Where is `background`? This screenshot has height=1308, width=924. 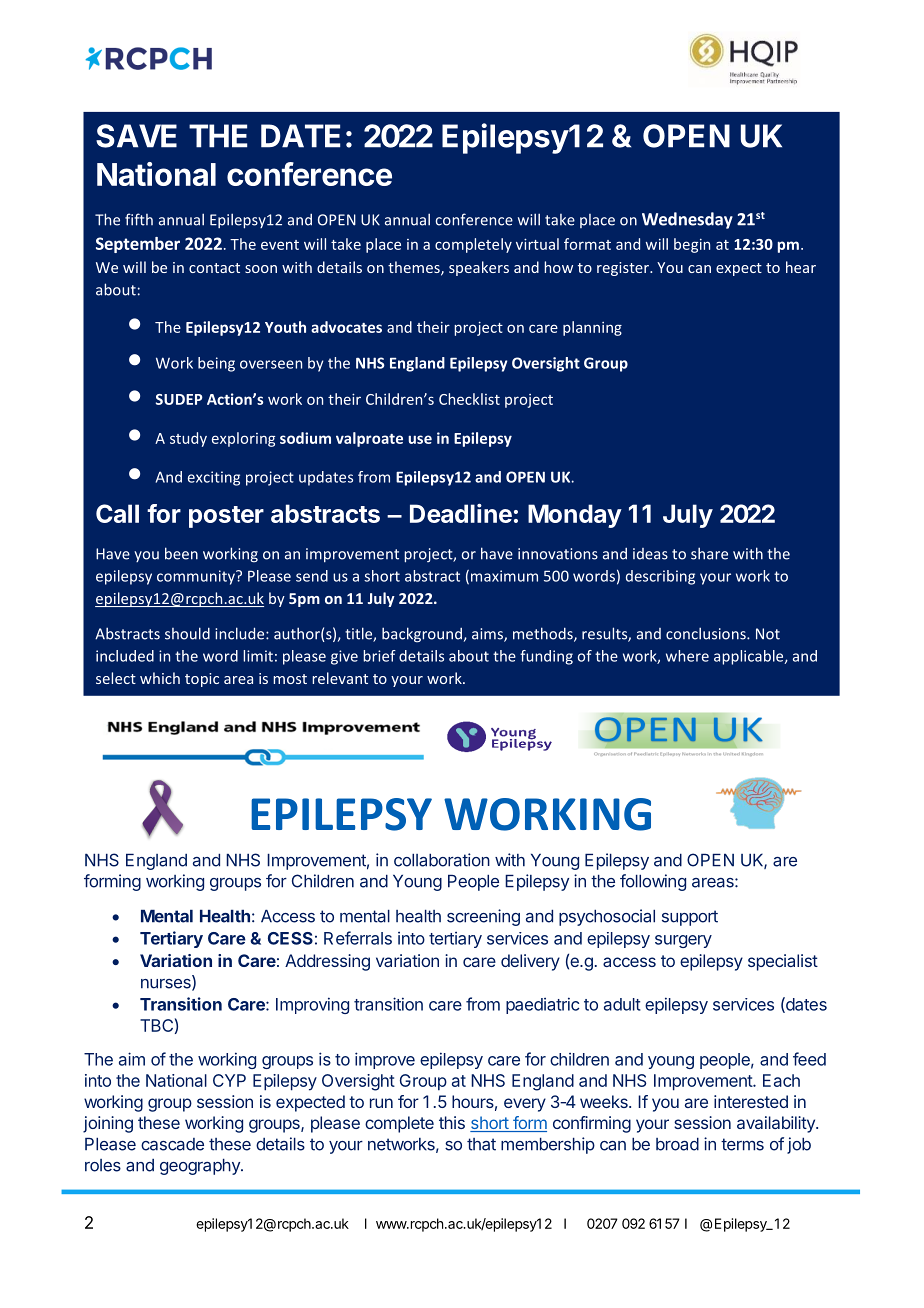
background is located at coordinates (422, 635).
